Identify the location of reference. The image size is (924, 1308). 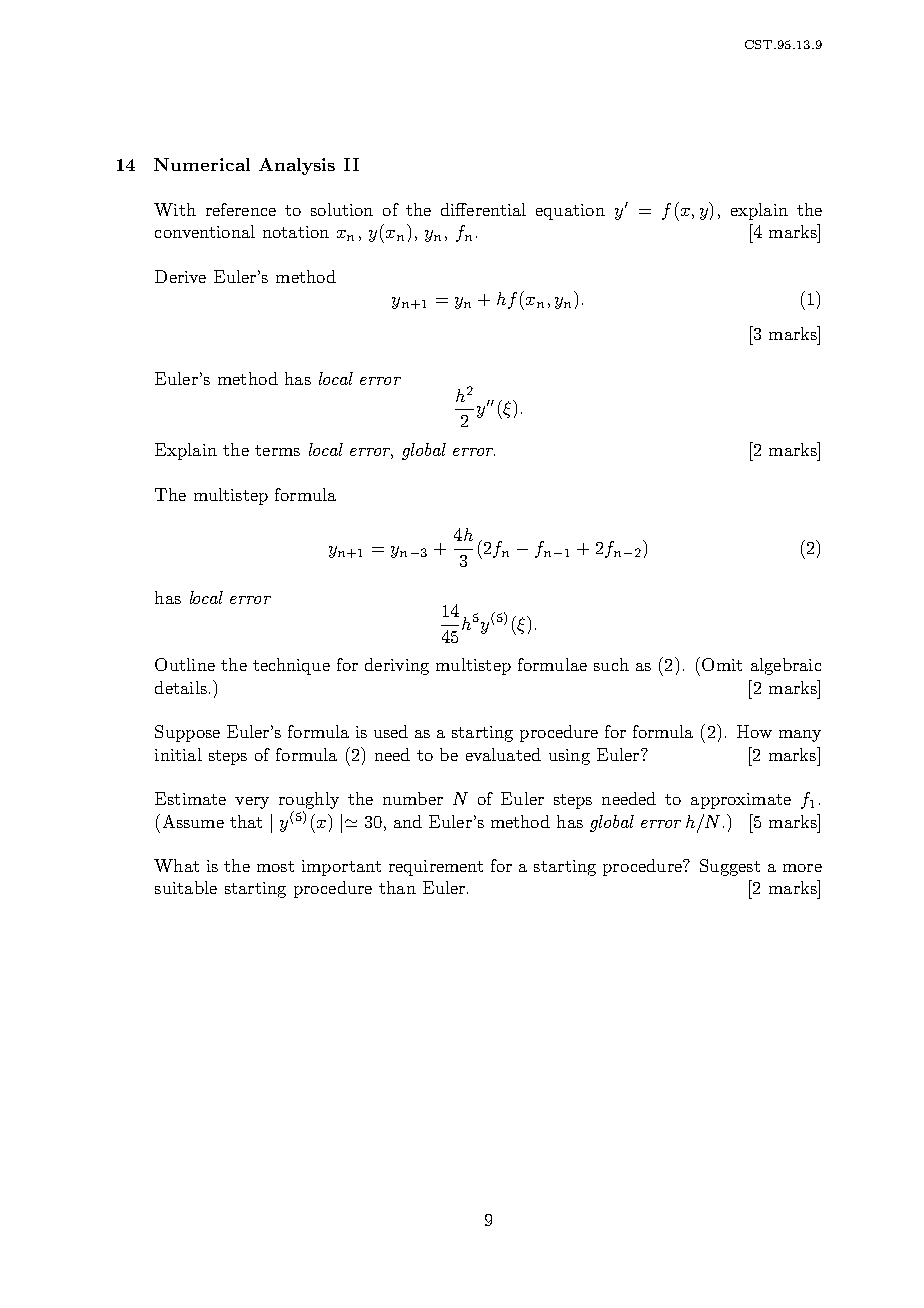
(241, 209).
